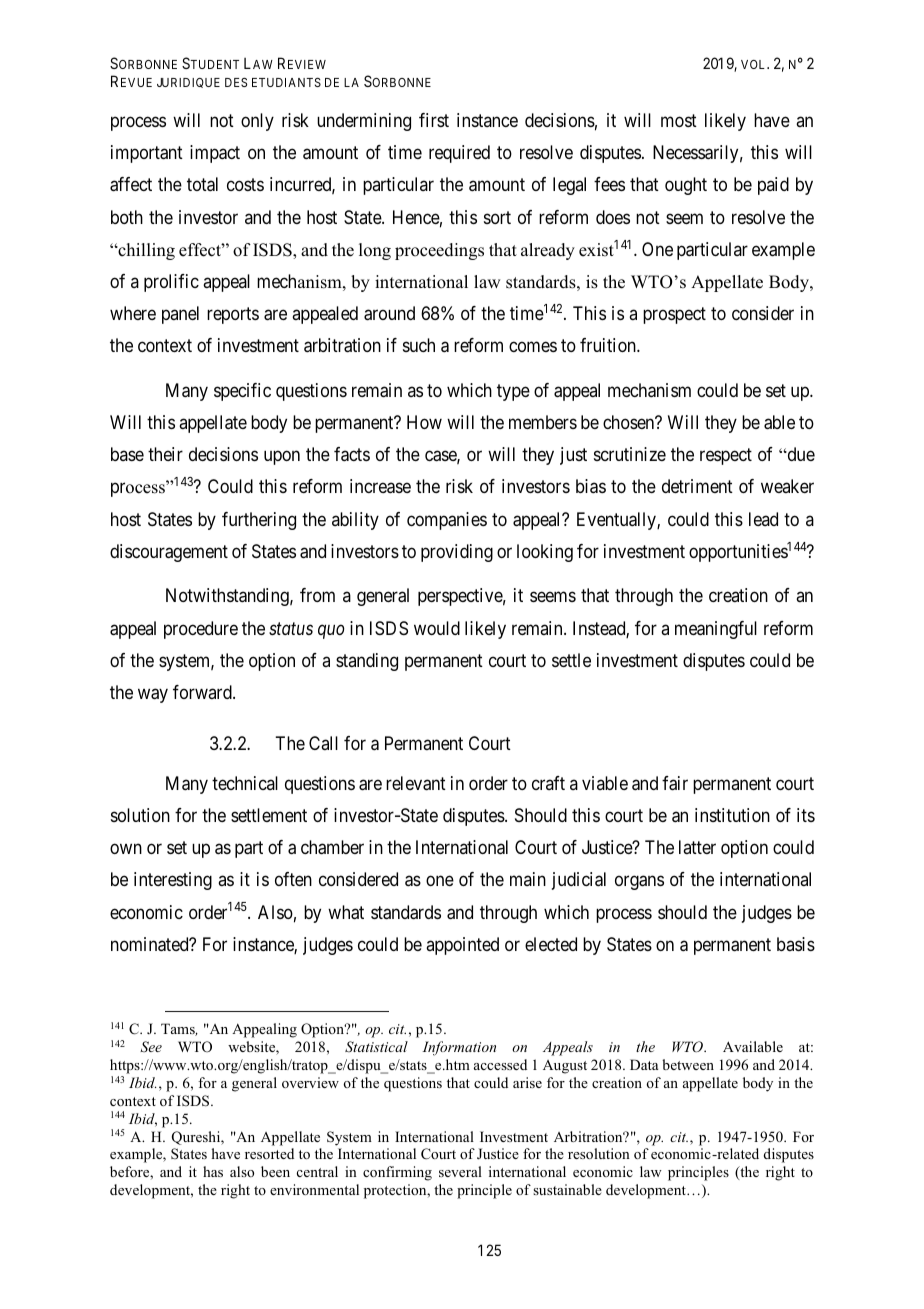 The width and height of the document is (924, 1309). What do you see at coordinates (201, 630) in the document?
I see `procedure` at bounding box center [201, 630].
